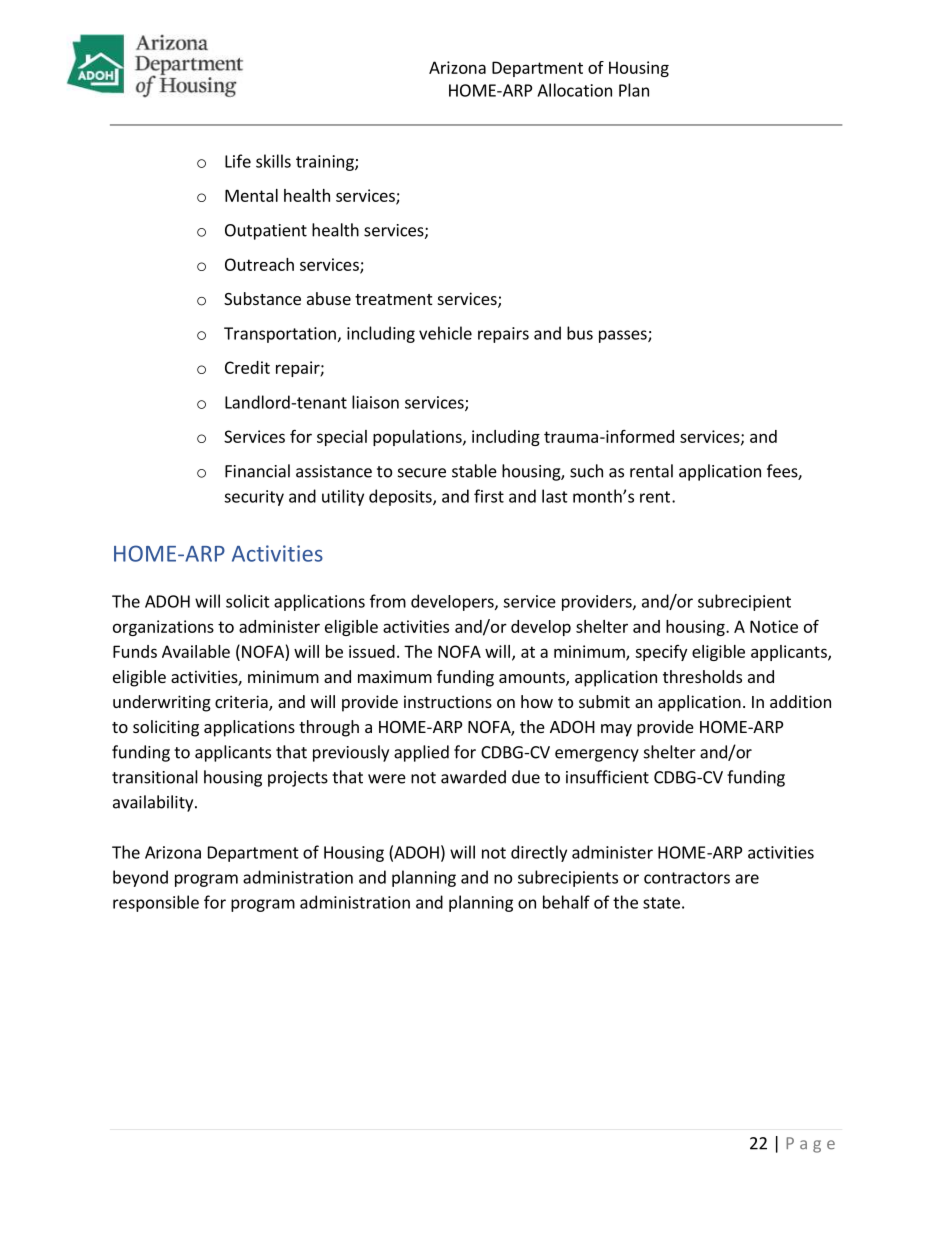 The image size is (952, 1233). I want to click on security, so click(254, 498).
